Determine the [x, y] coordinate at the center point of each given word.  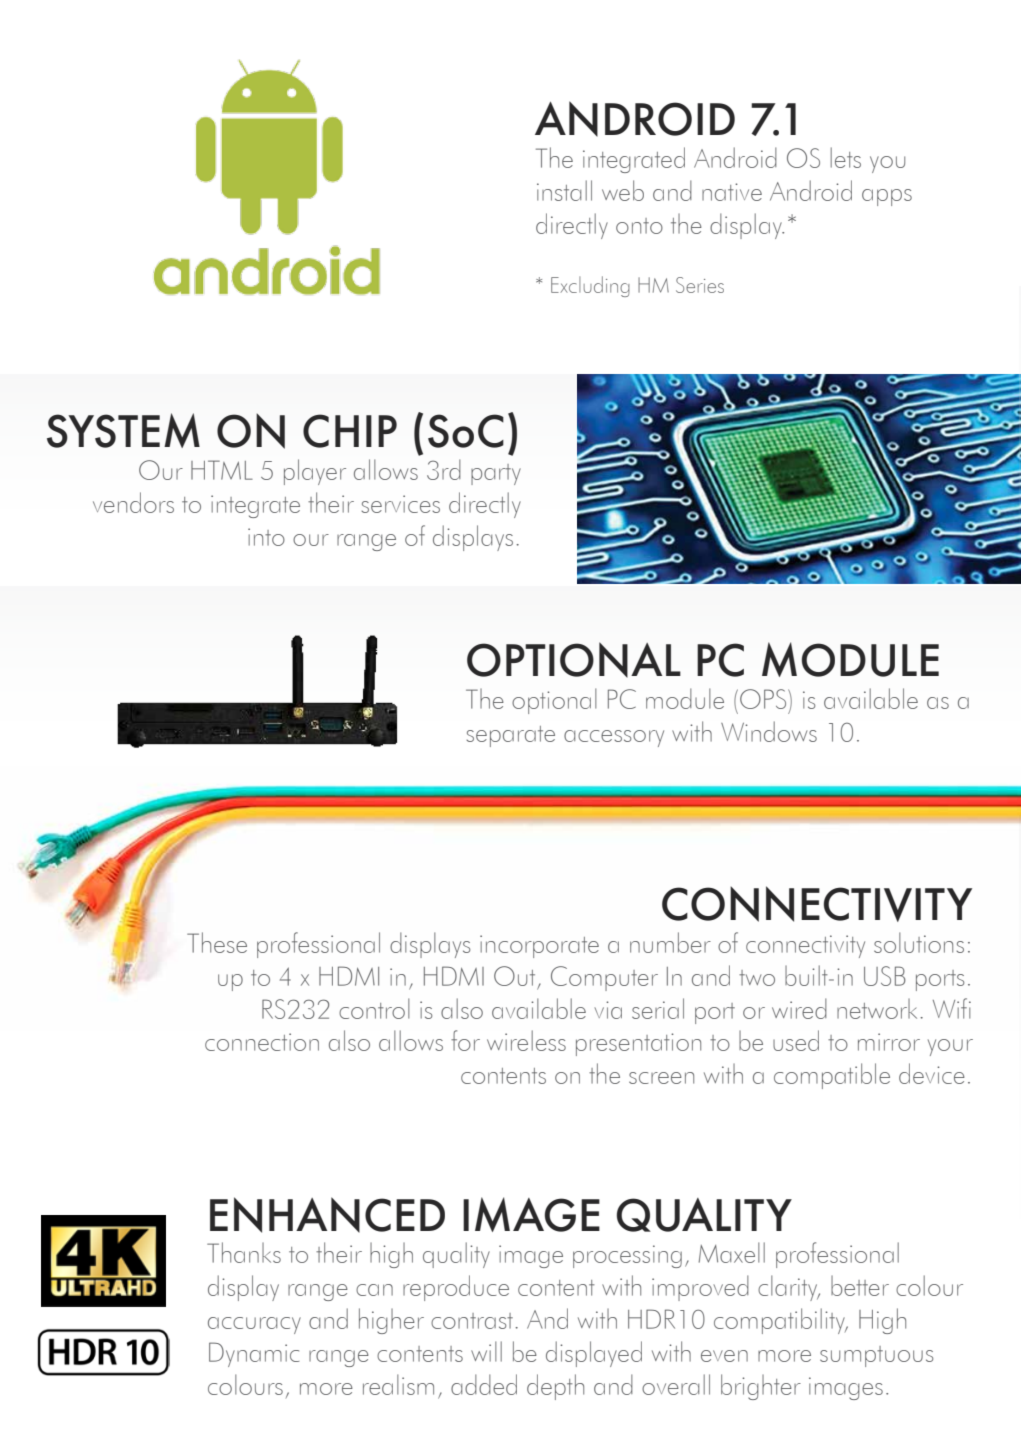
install [564, 190]
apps [887, 197]
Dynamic [254, 1354]
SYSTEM [123, 430]
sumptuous [876, 1356]
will [486, 1351]
